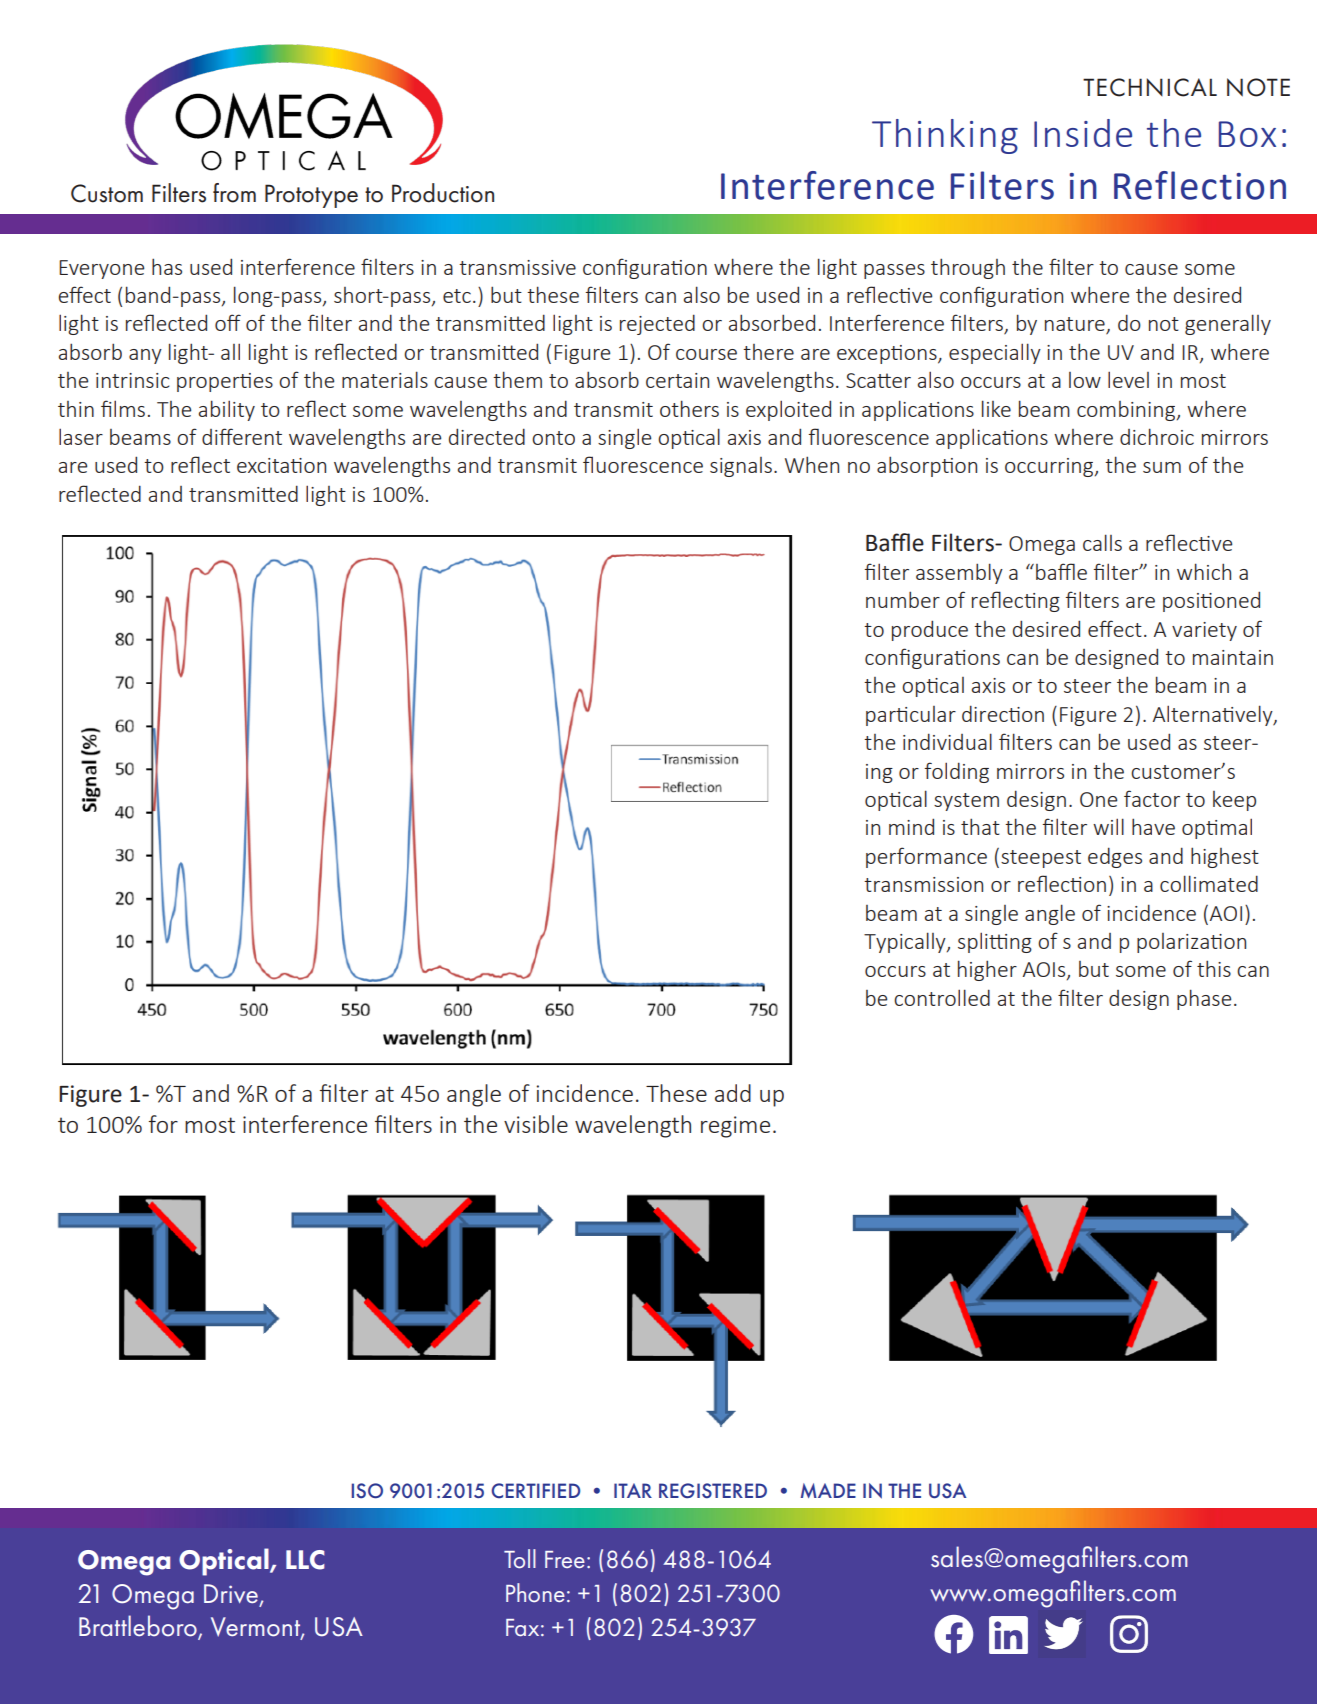 The height and width of the document is (1704, 1317). I want to click on MADE, so click(828, 1490).
